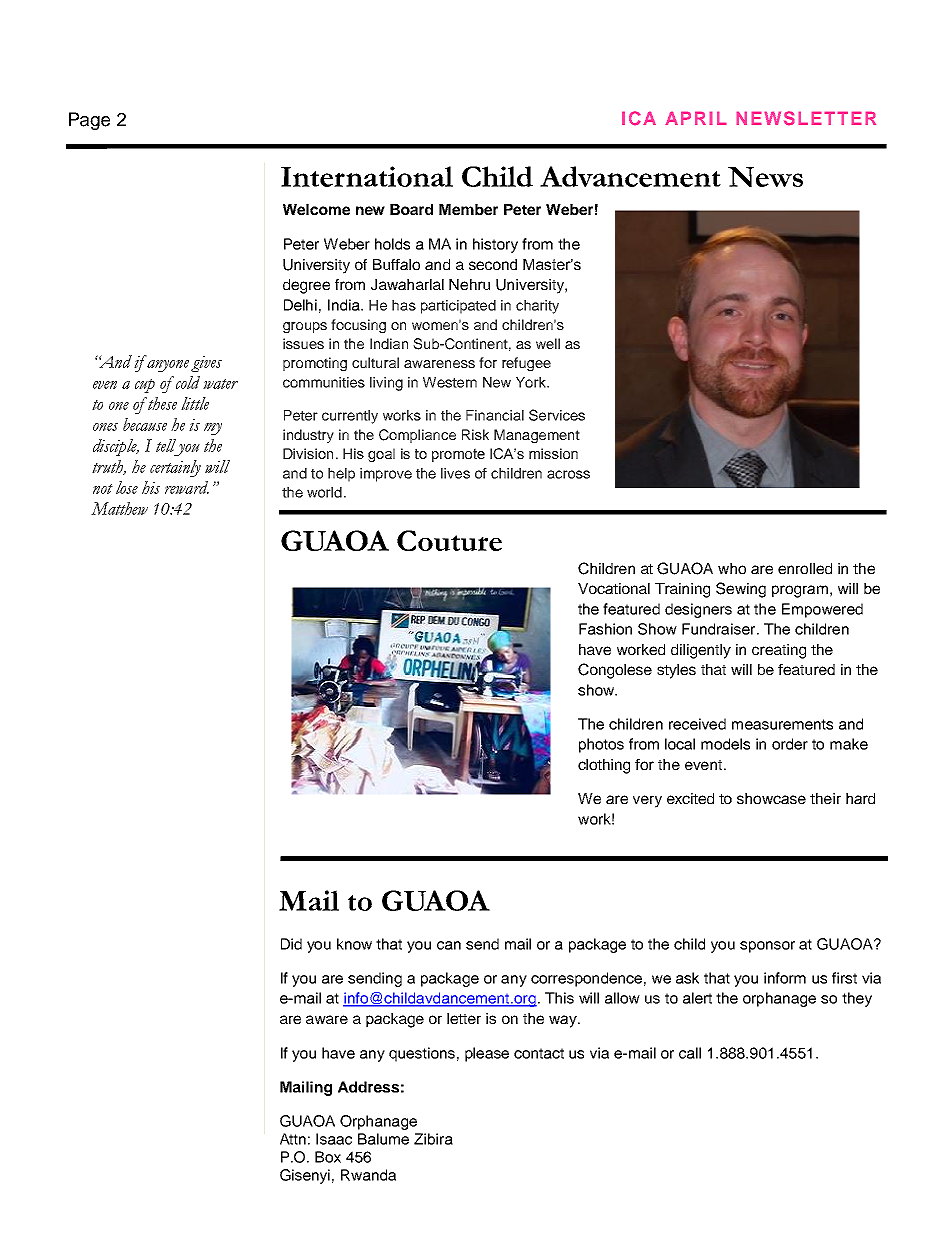  Describe the element at coordinates (89, 121) in the screenshot. I see `Page` at that location.
